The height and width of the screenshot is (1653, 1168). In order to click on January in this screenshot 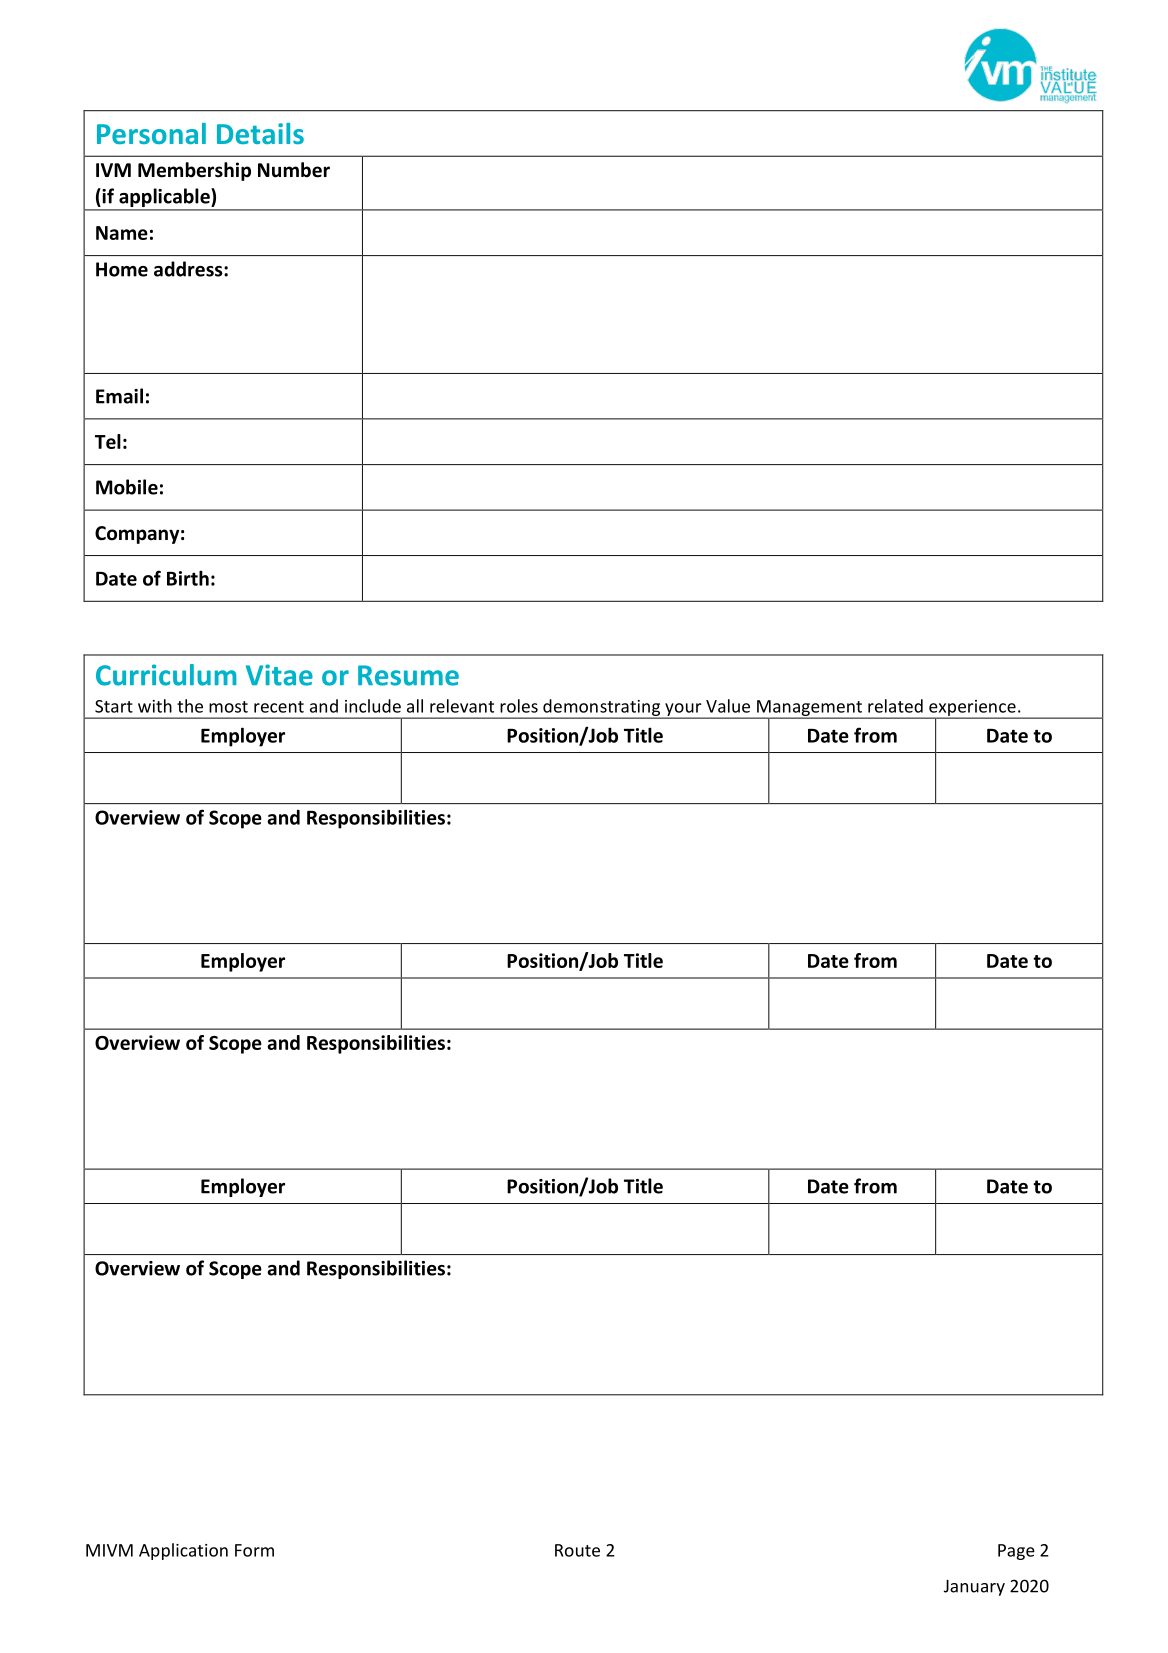, I will do `click(974, 1588)`.
